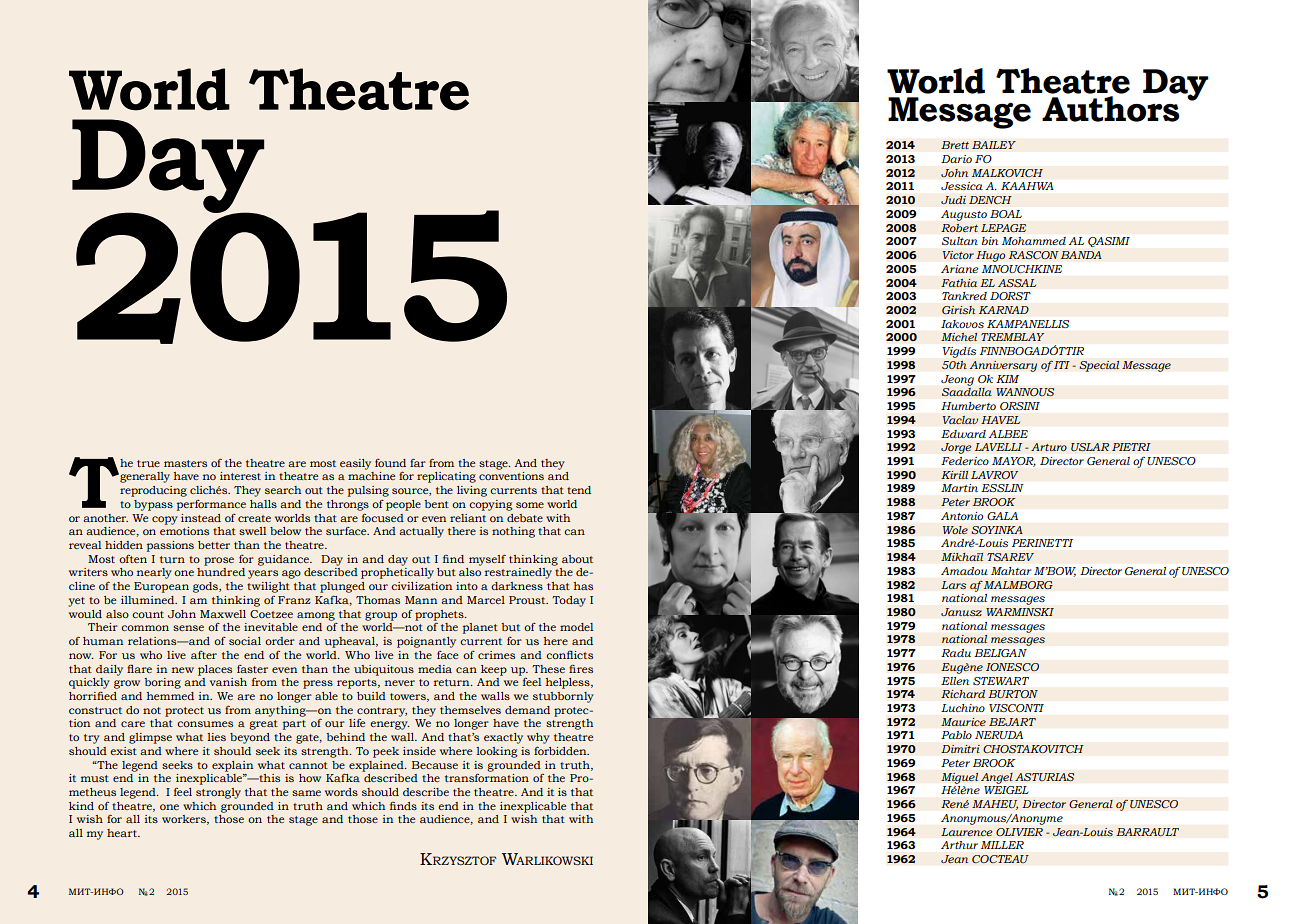 The image size is (1297, 924). What do you see at coordinates (223, 614) in the document?
I see `Maxwell` at bounding box center [223, 614].
